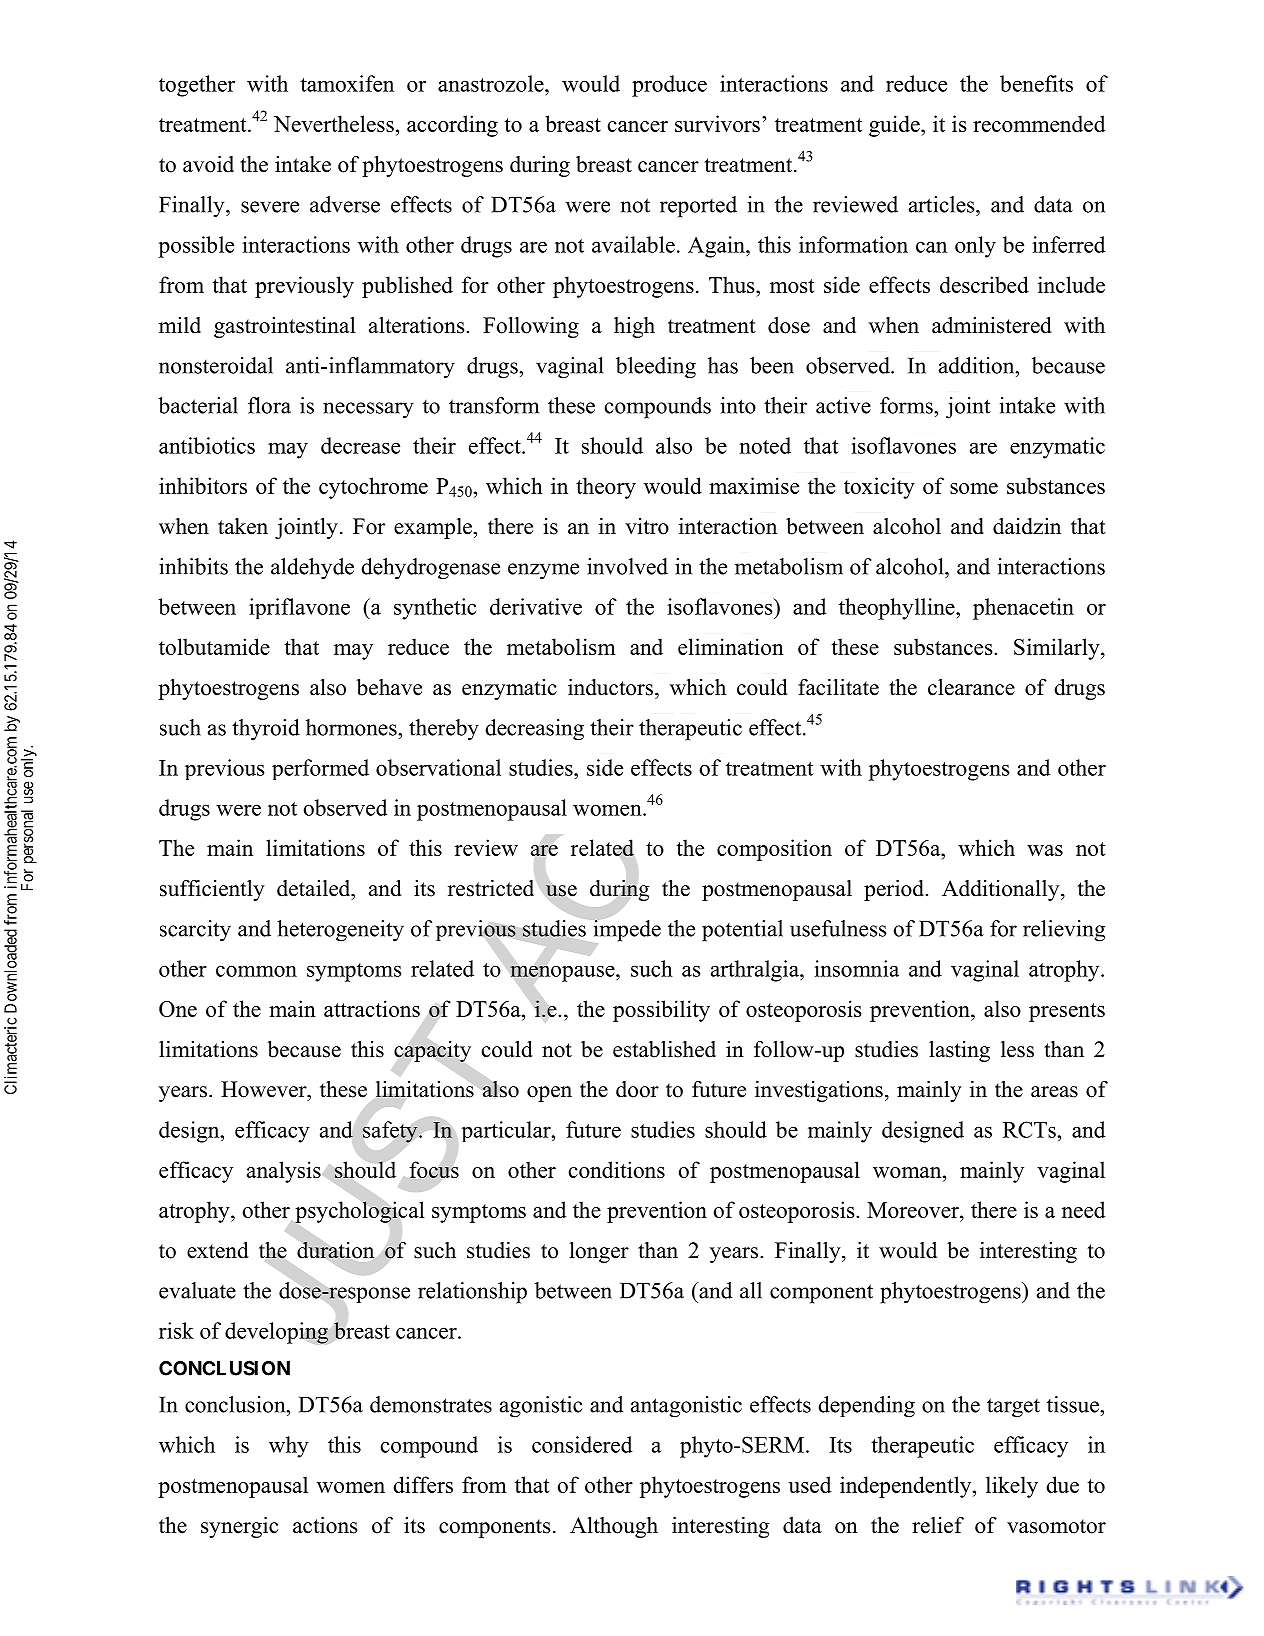  Describe the element at coordinates (669, 86) in the screenshot. I see `produce` at that location.
